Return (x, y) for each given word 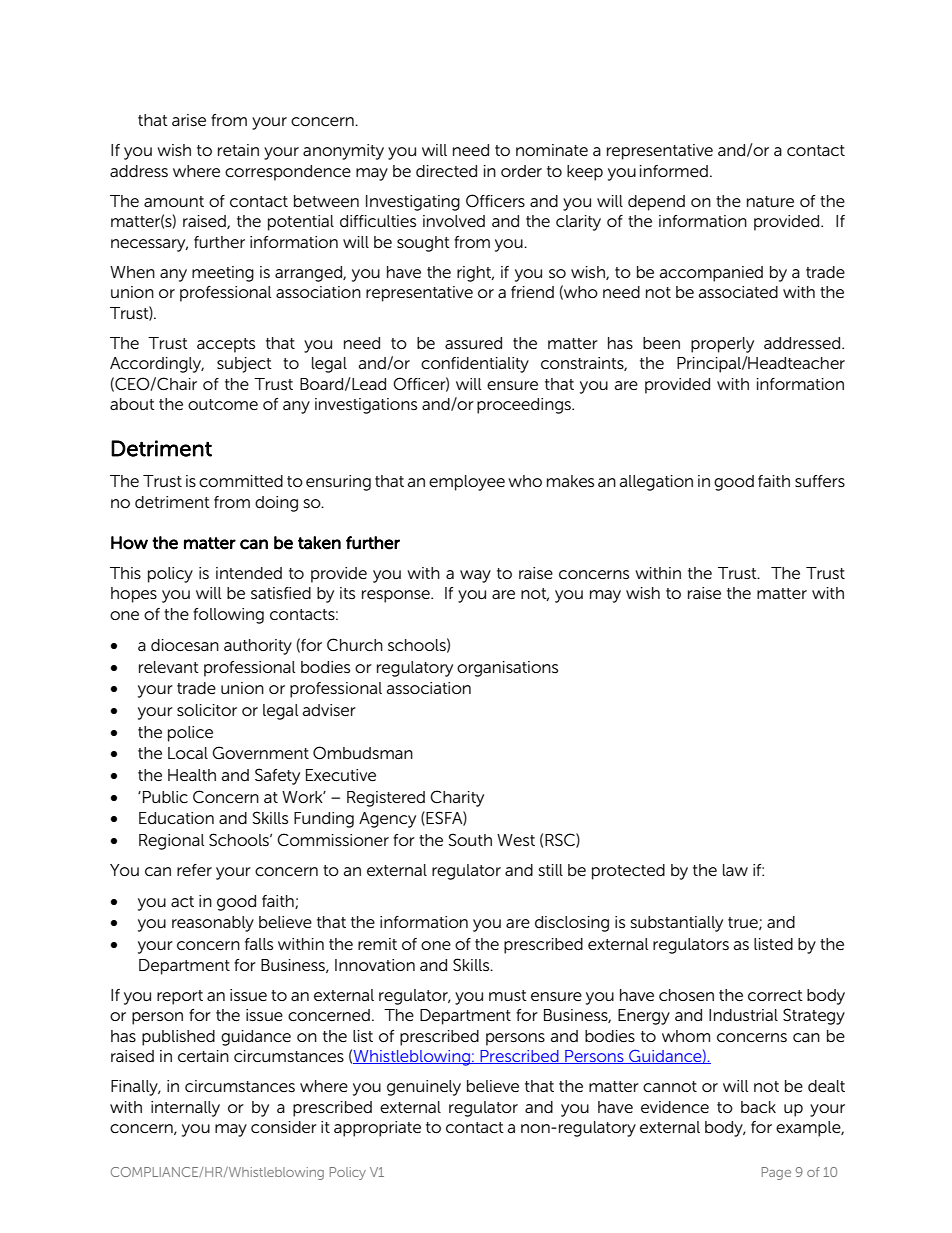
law (735, 870)
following (228, 616)
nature (770, 201)
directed (446, 171)
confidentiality (475, 365)
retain (238, 150)
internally (185, 1109)
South (470, 840)
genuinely (424, 1088)
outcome (223, 404)
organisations (507, 669)
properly (722, 345)
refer (194, 870)
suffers (820, 481)
